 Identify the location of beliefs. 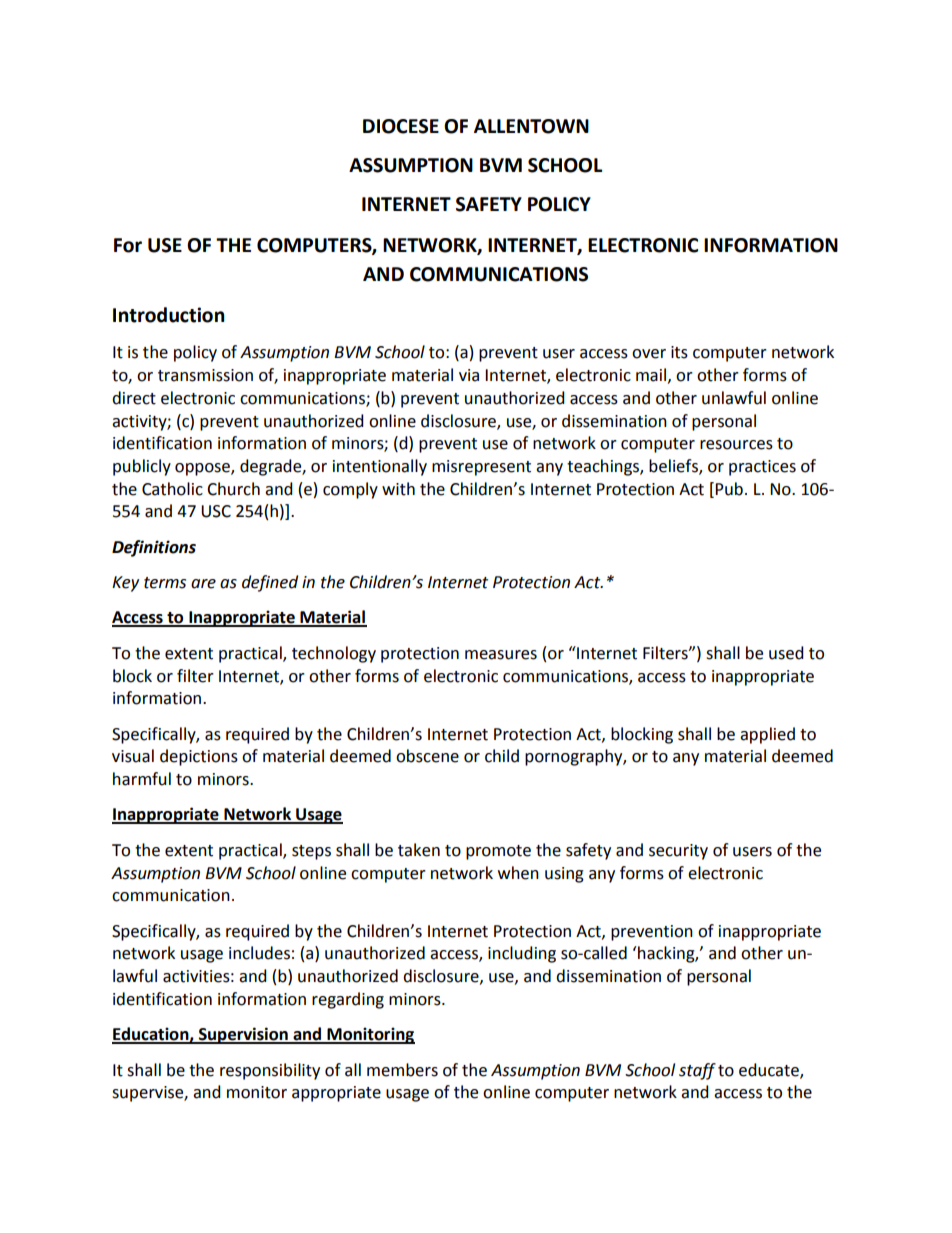
(674, 467).
